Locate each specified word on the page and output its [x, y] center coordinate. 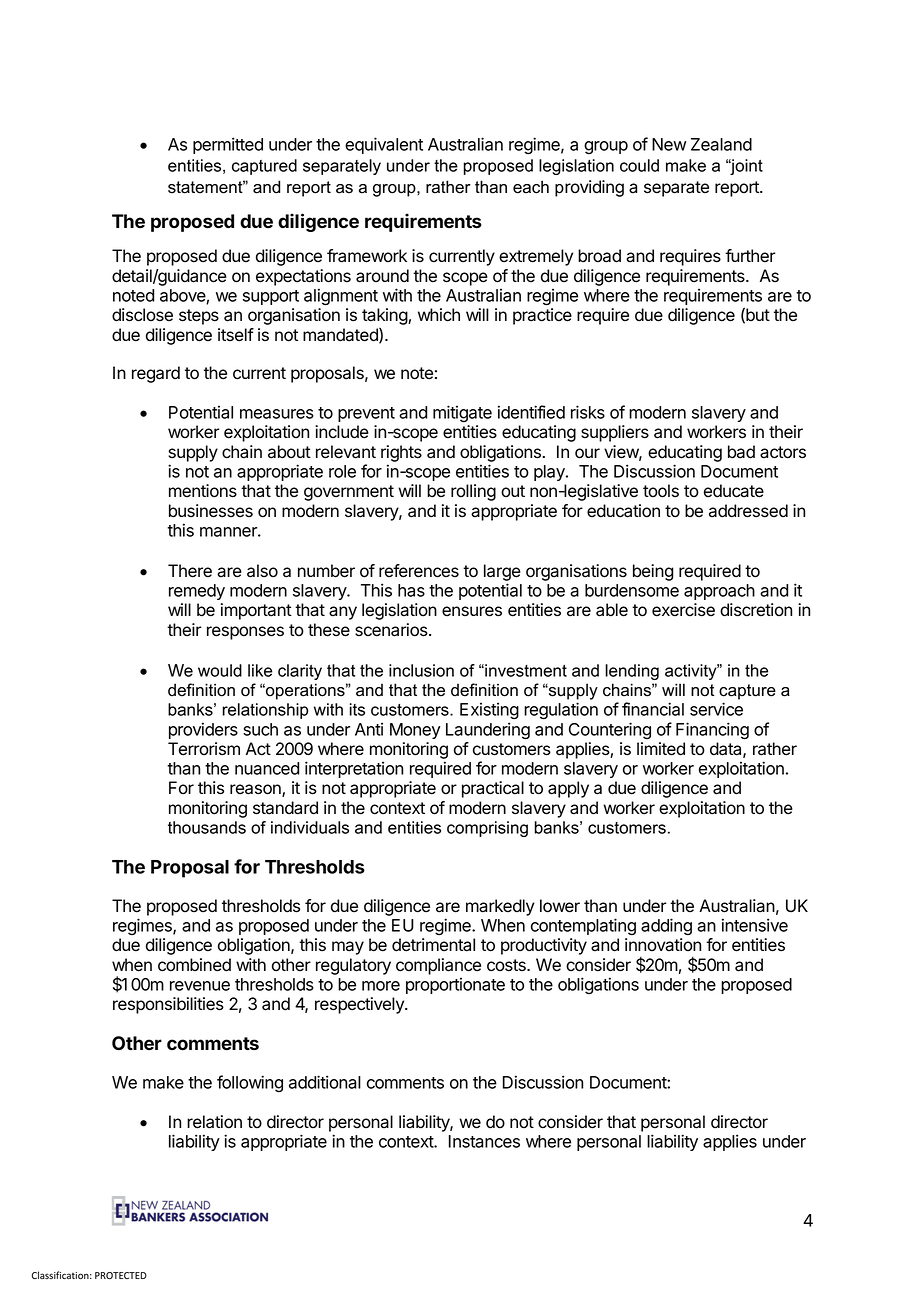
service [716, 709]
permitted [228, 145]
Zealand [721, 144]
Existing [489, 711]
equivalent [384, 145]
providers [203, 730]
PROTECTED [121, 1275]
